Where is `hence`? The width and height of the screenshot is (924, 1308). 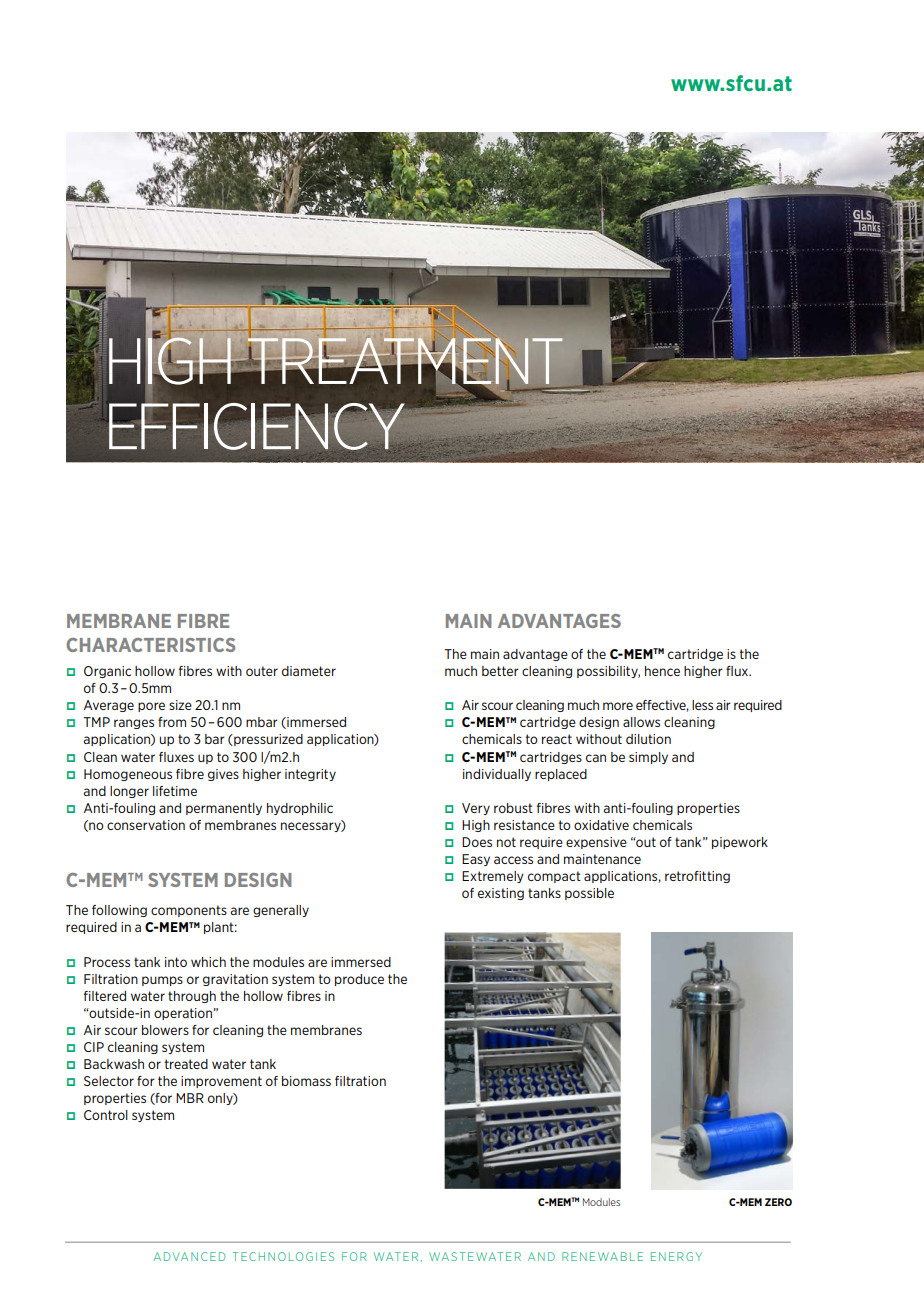
hence is located at coordinates (662, 671).
